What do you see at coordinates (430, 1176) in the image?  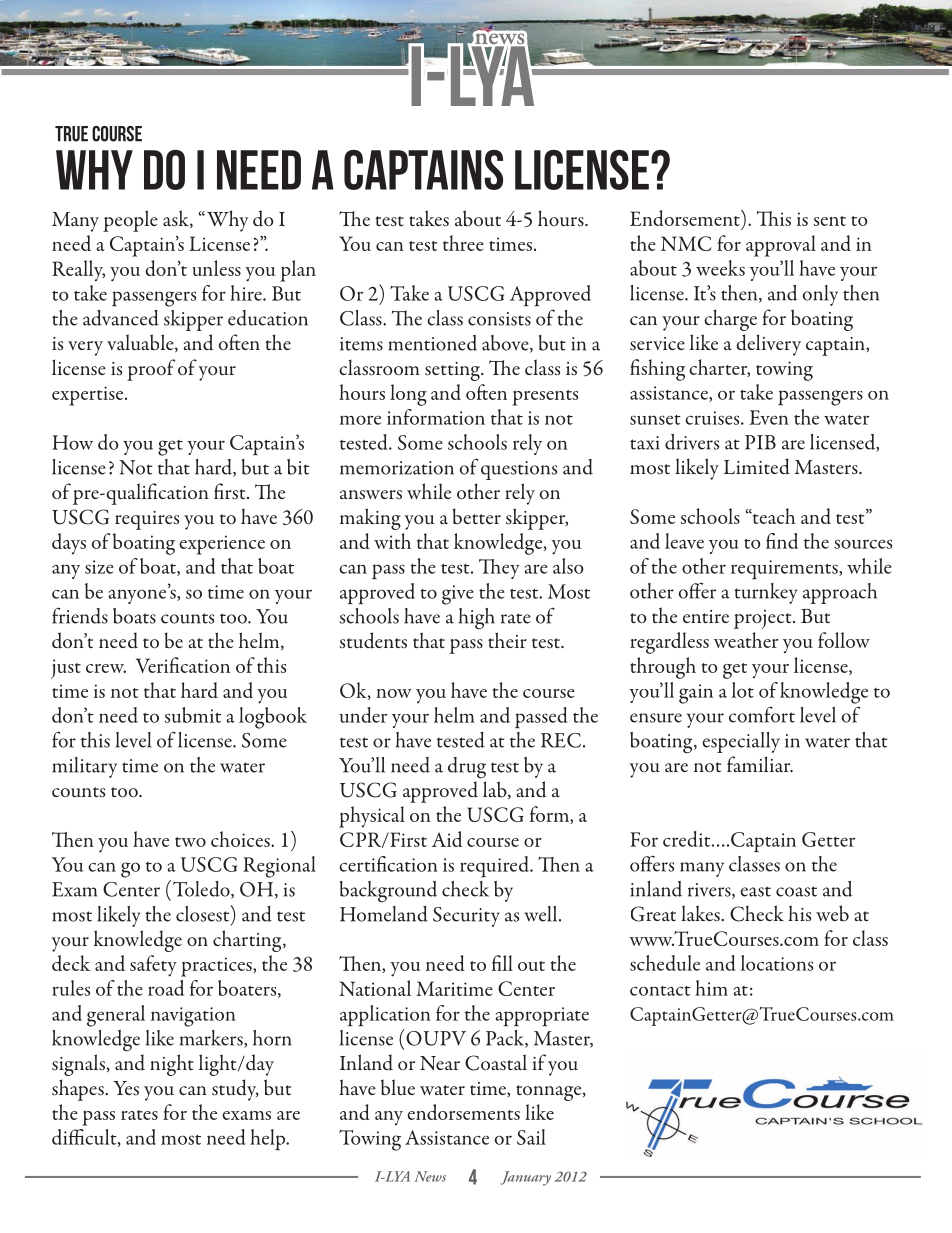 I see `News` at bounding box center [430, 1176].
